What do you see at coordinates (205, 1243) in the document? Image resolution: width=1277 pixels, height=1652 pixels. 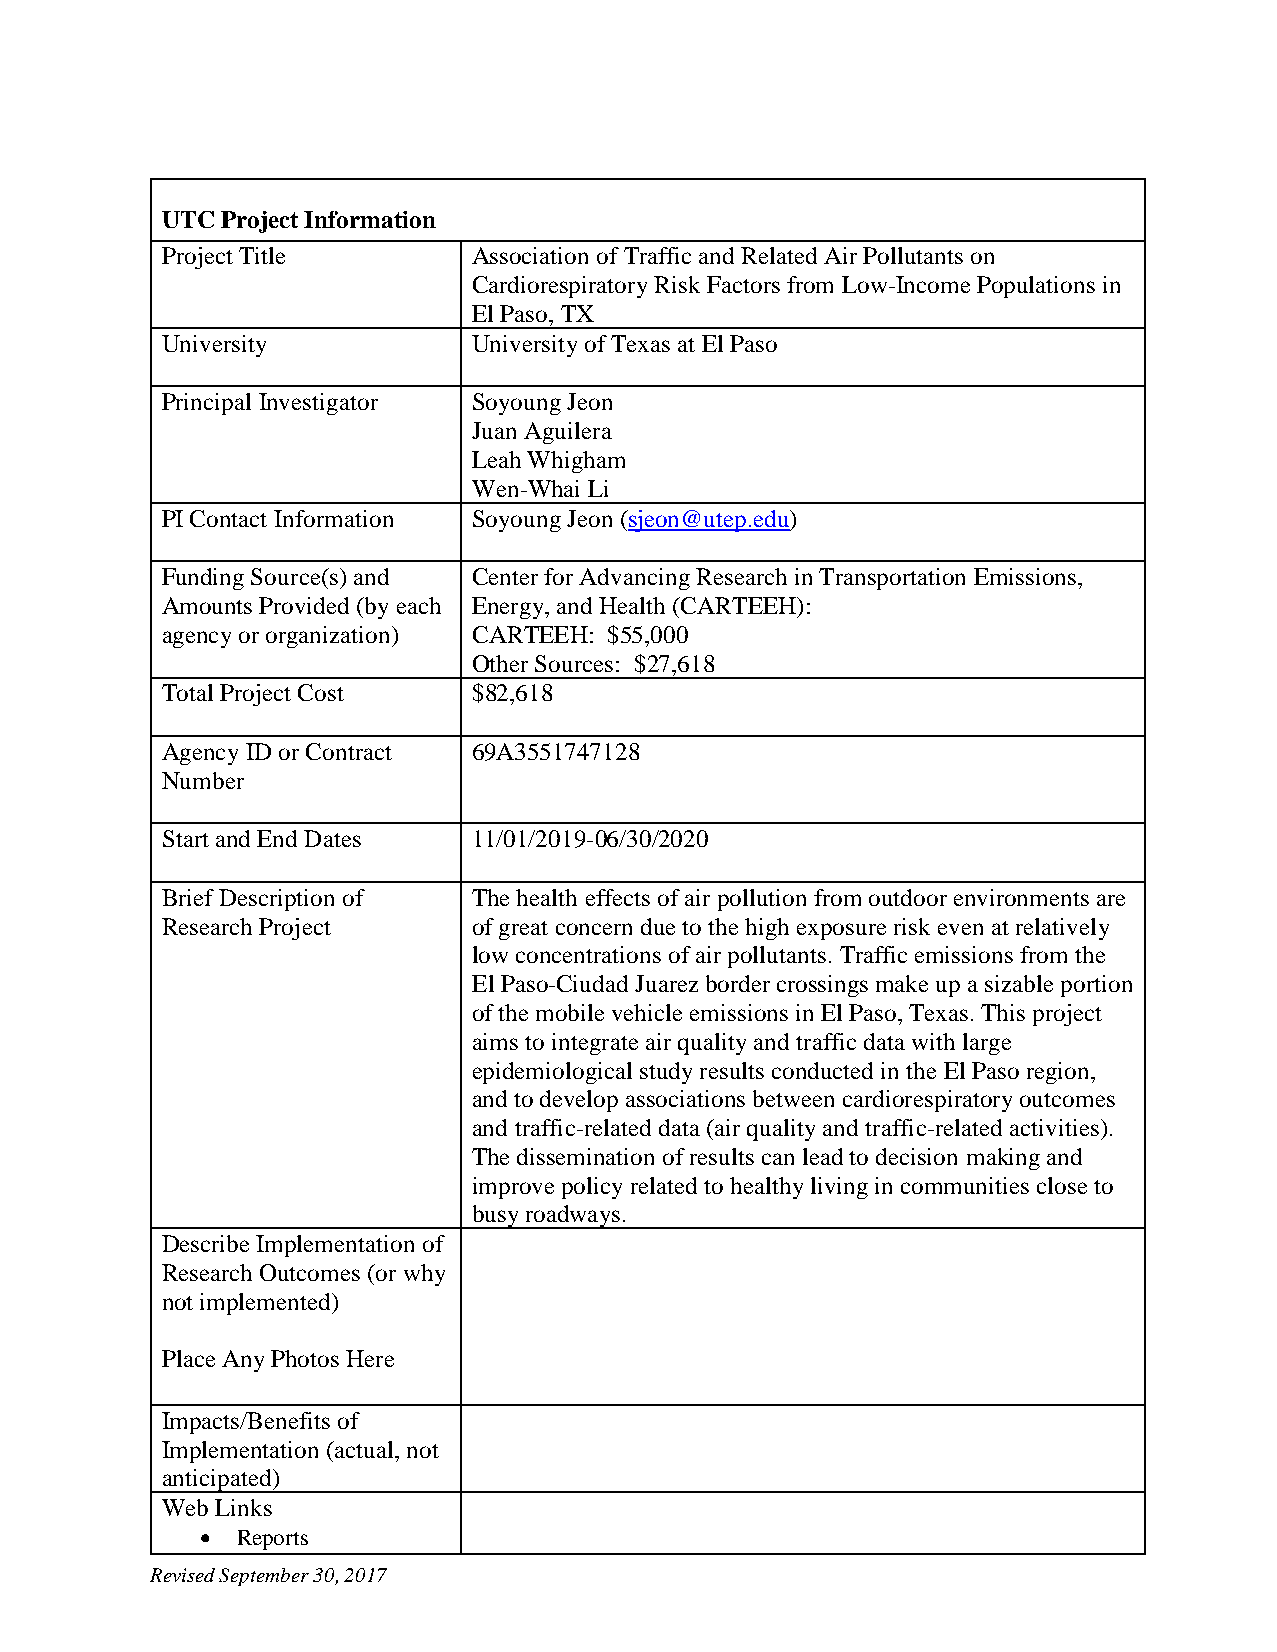 I see `Describe` at bounding box center [205, 1243].
